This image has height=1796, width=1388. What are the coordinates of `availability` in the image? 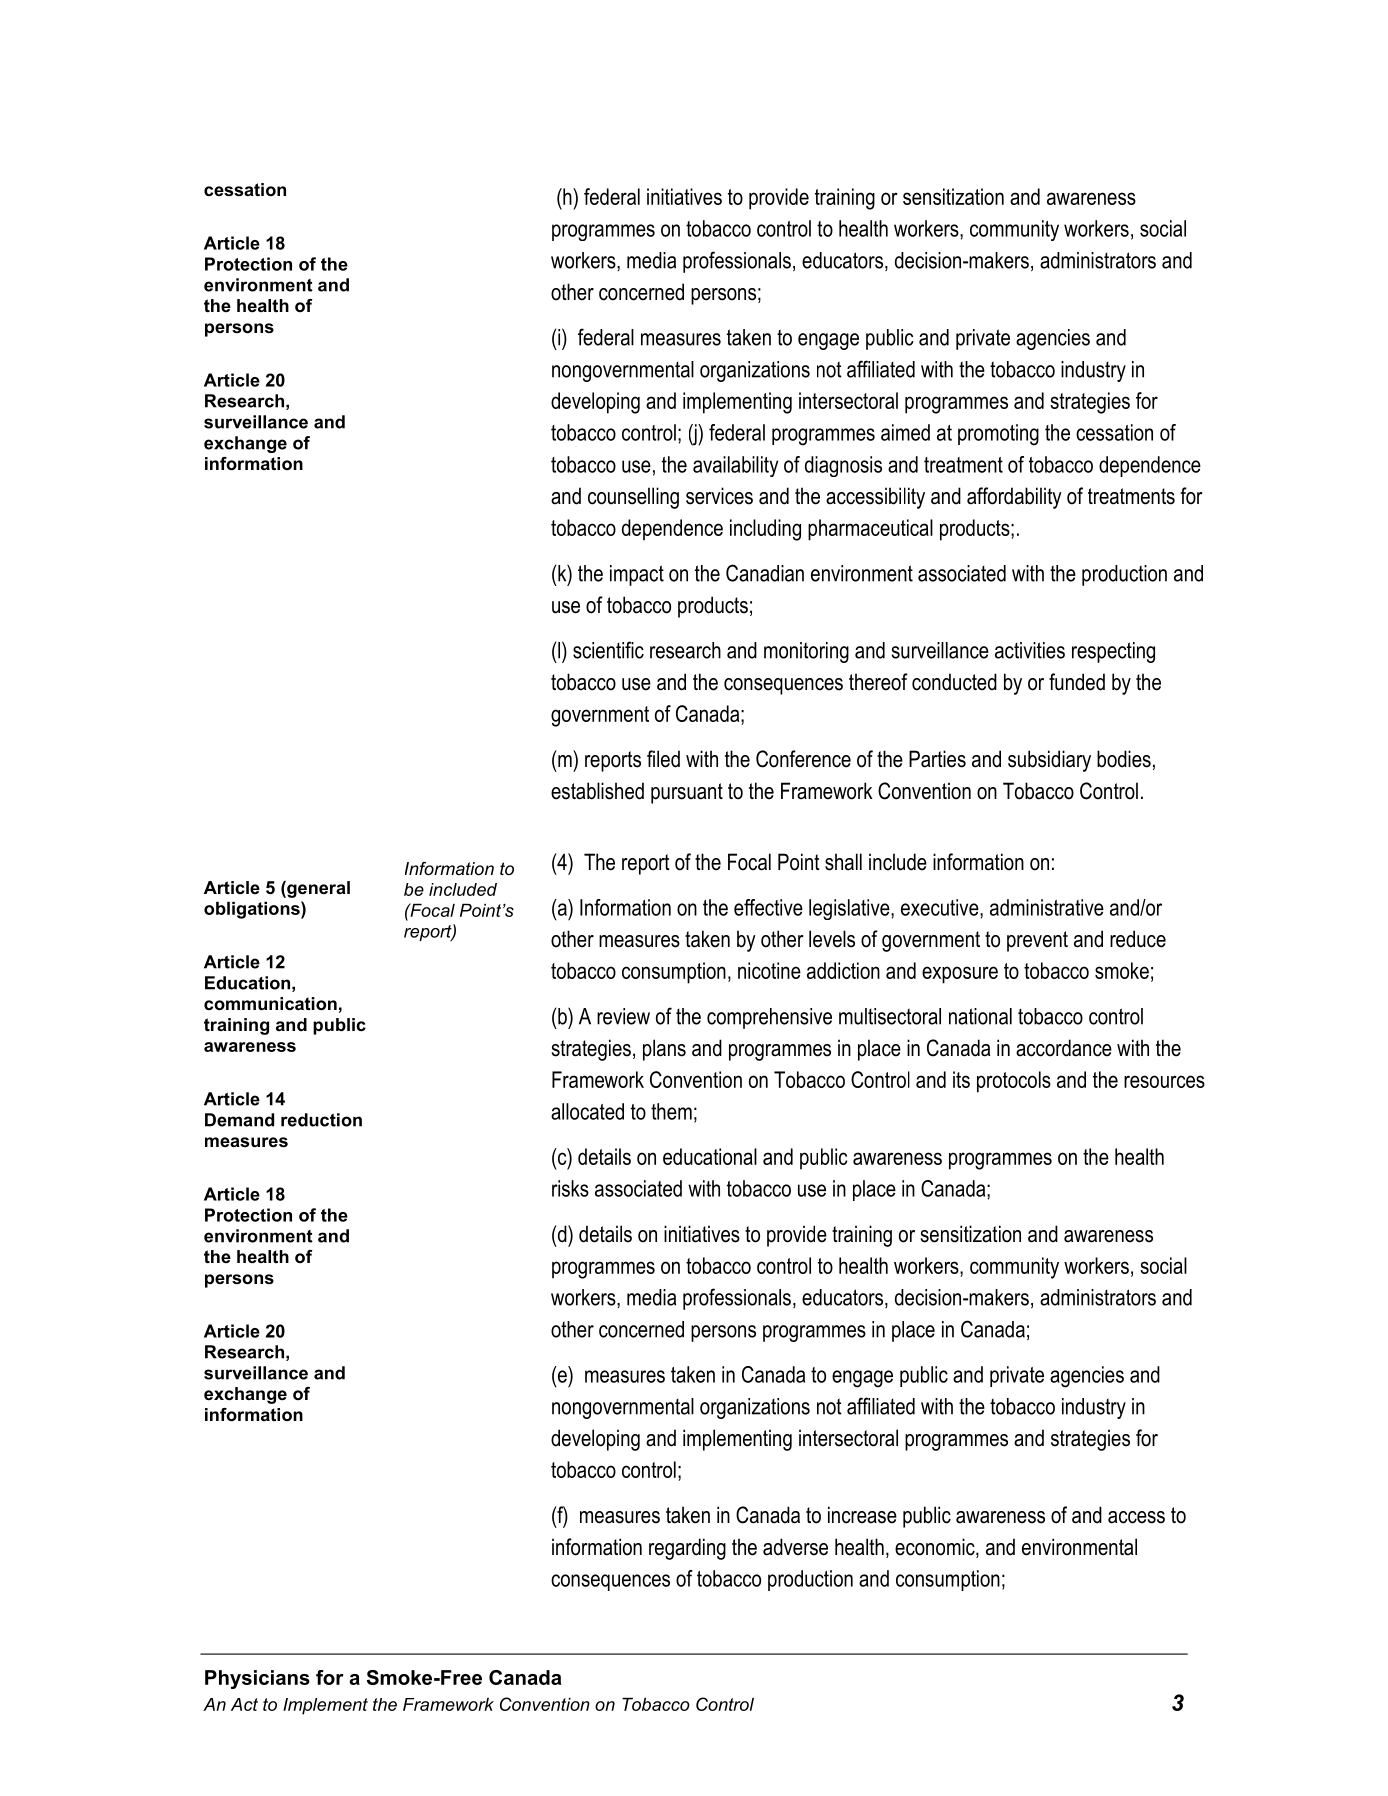 It's located at (735, 466).
